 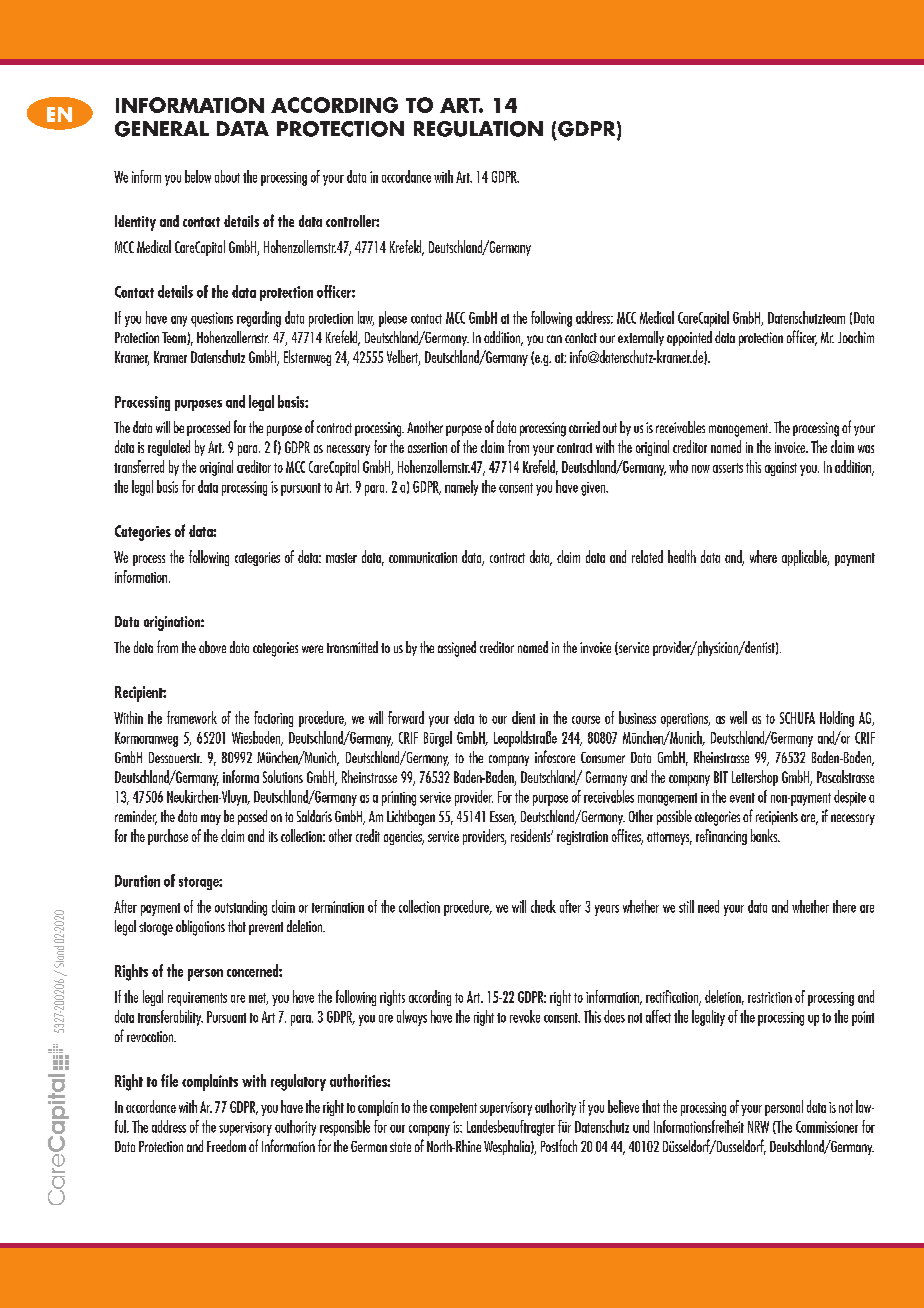 I want to click on where, so click(x=763, y=556).
